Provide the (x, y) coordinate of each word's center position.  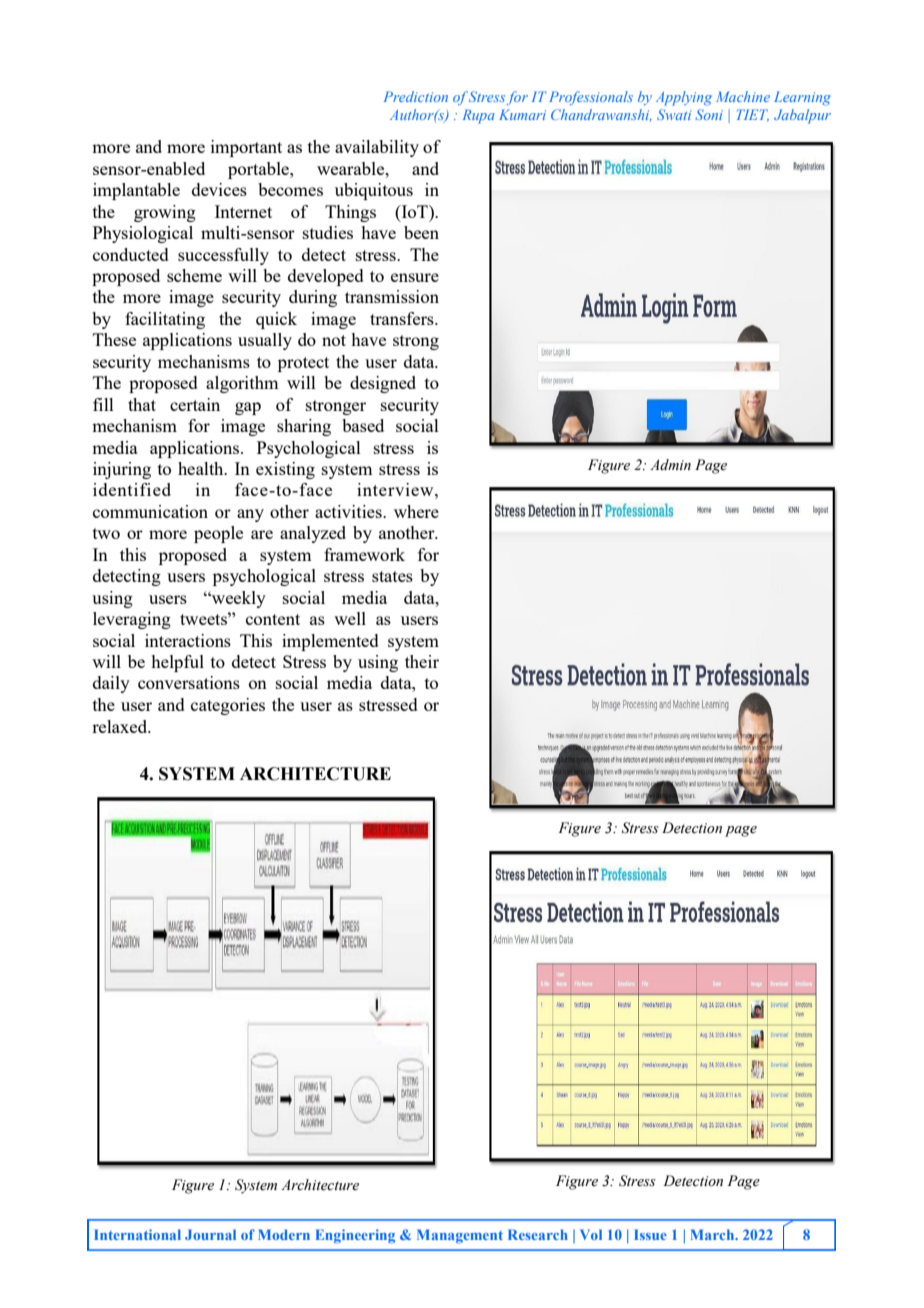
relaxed (121, 726)
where (416, 511)
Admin (670, 464)
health (202, 468)
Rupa (479, 116)
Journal (210, 1234)
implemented (330, 642)
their (422, 661)
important (246, 148)
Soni (709, 114)
